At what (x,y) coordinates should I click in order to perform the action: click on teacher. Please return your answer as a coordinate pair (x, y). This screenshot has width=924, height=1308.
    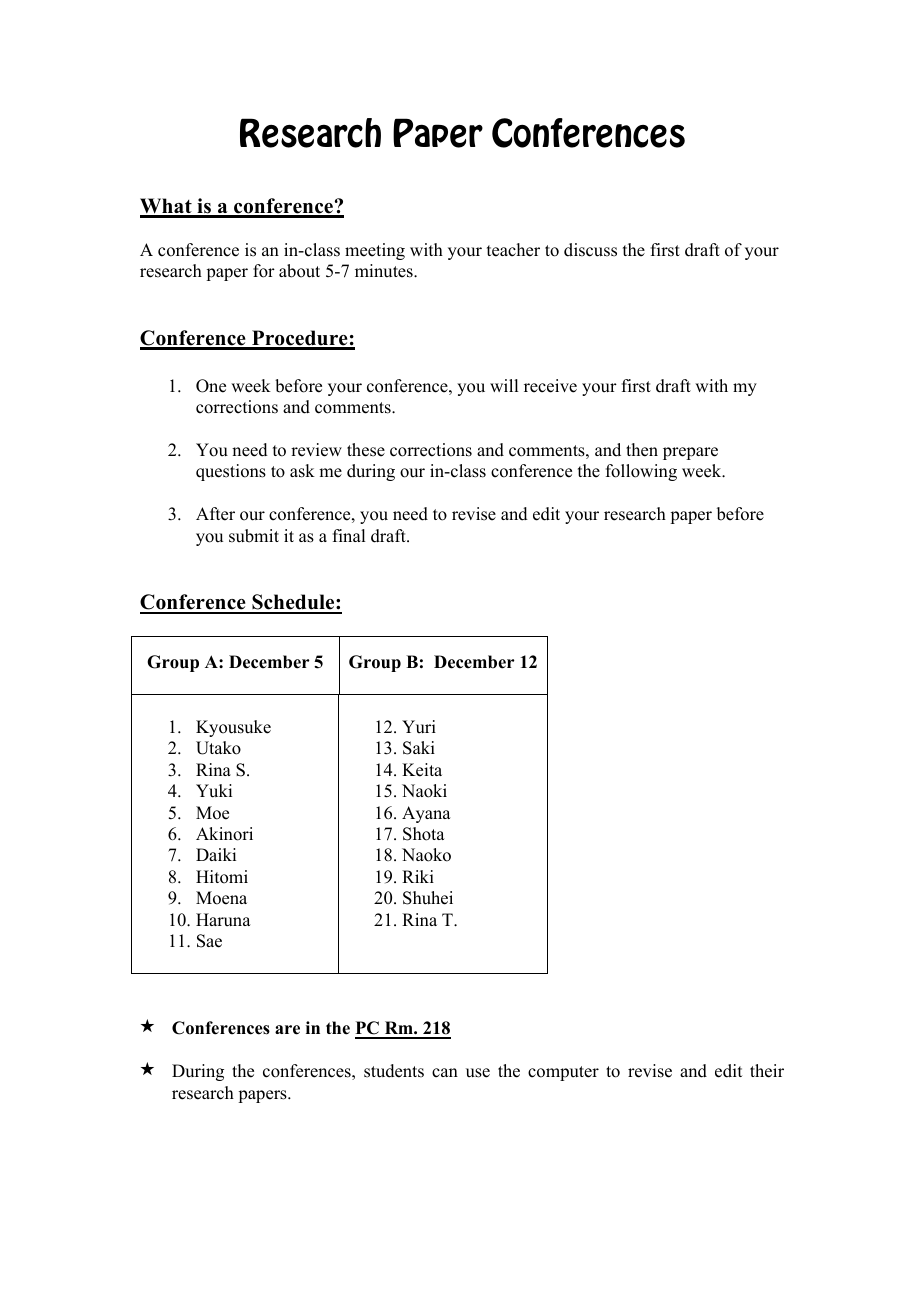
    Looking at the image, I should click on (513, 250).
